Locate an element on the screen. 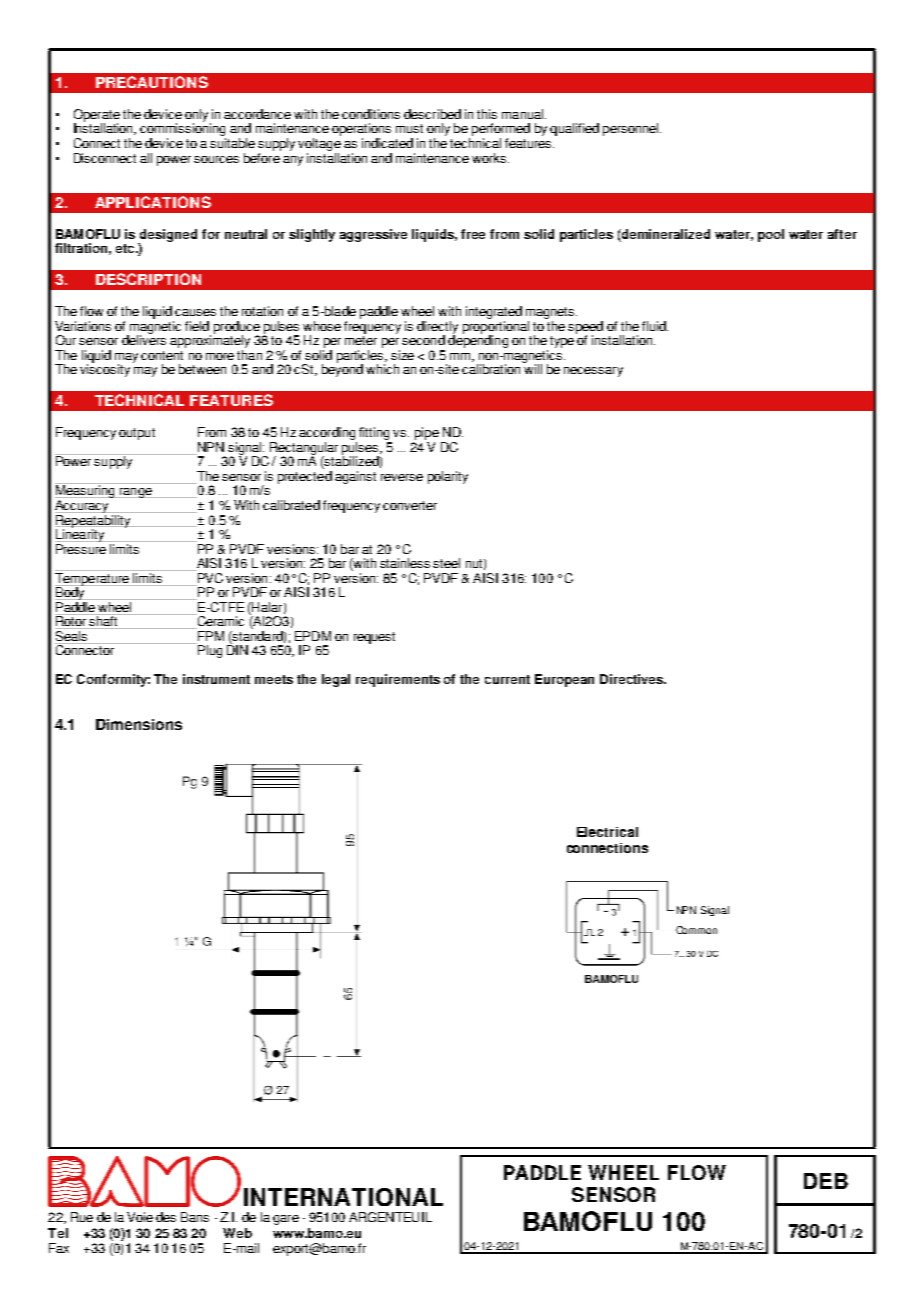 The height and width of the screenshot is (1308, 924). Rue is located at coordinates (82, 1217).
